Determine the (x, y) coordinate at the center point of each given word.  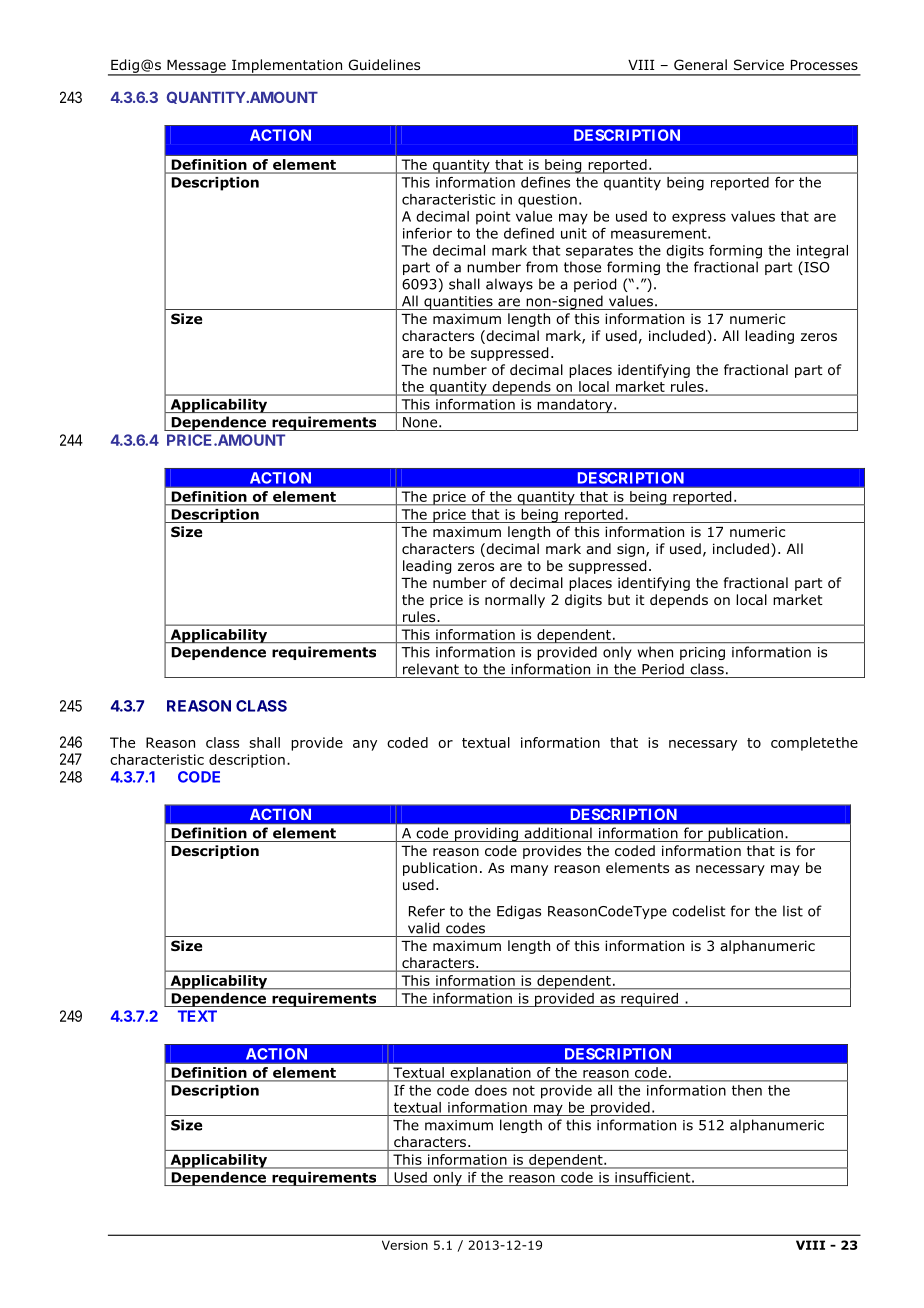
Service (759, 64)
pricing (702, 653)
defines (545, 182)
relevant (431, 669)
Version (405, 1245)
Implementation (287, 67)
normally (515, 601)
